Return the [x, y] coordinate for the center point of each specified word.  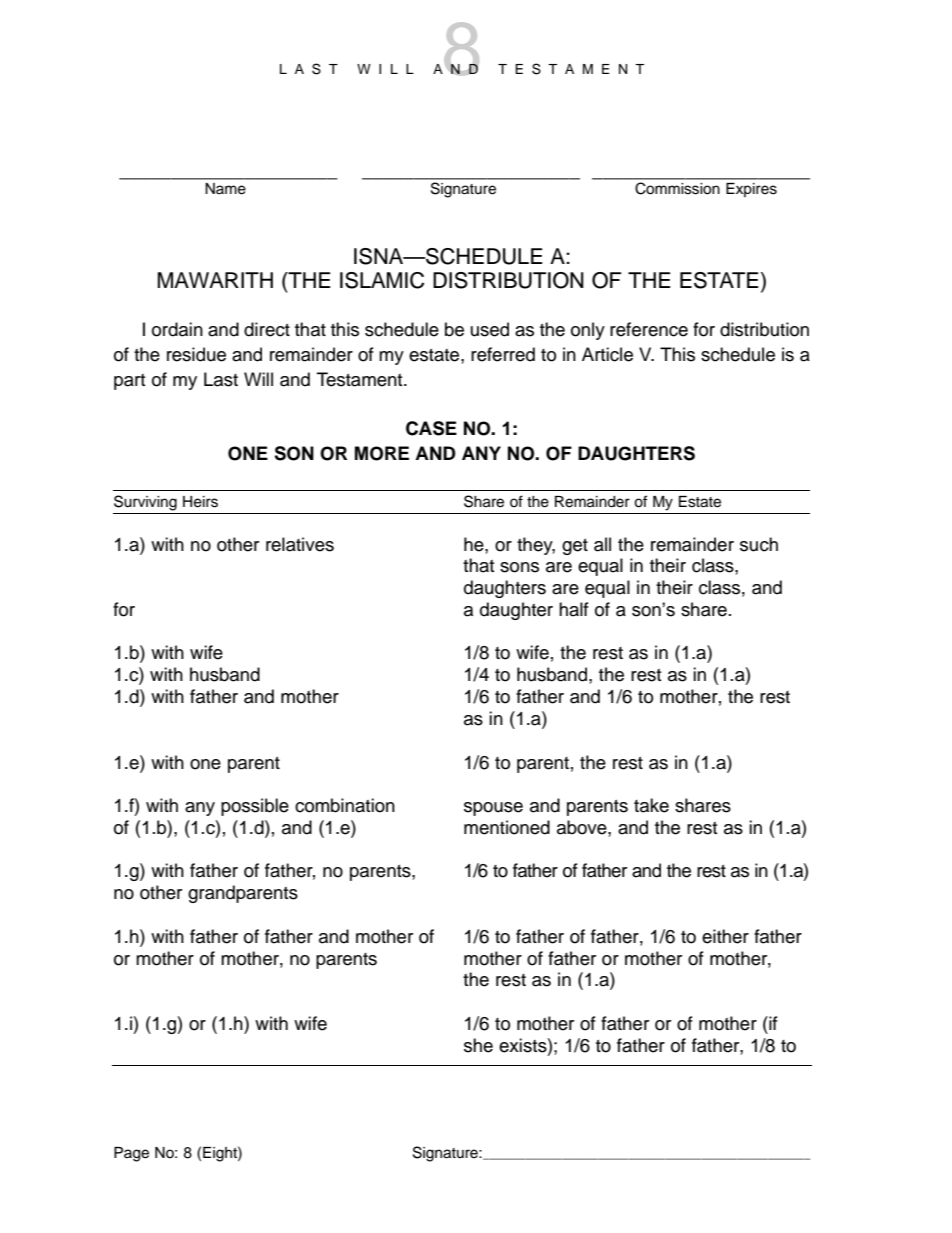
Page [131, 1154]
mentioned [507, 827]
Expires [751, 190]
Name [225, 189]
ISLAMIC [382, 280]
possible [255, 807]
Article [607, 354]
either [725, 936]
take [651, 805]
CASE [431, 428]
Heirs [200, 502]
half [574, 609]
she [478, 1045]
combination [345, 805]
